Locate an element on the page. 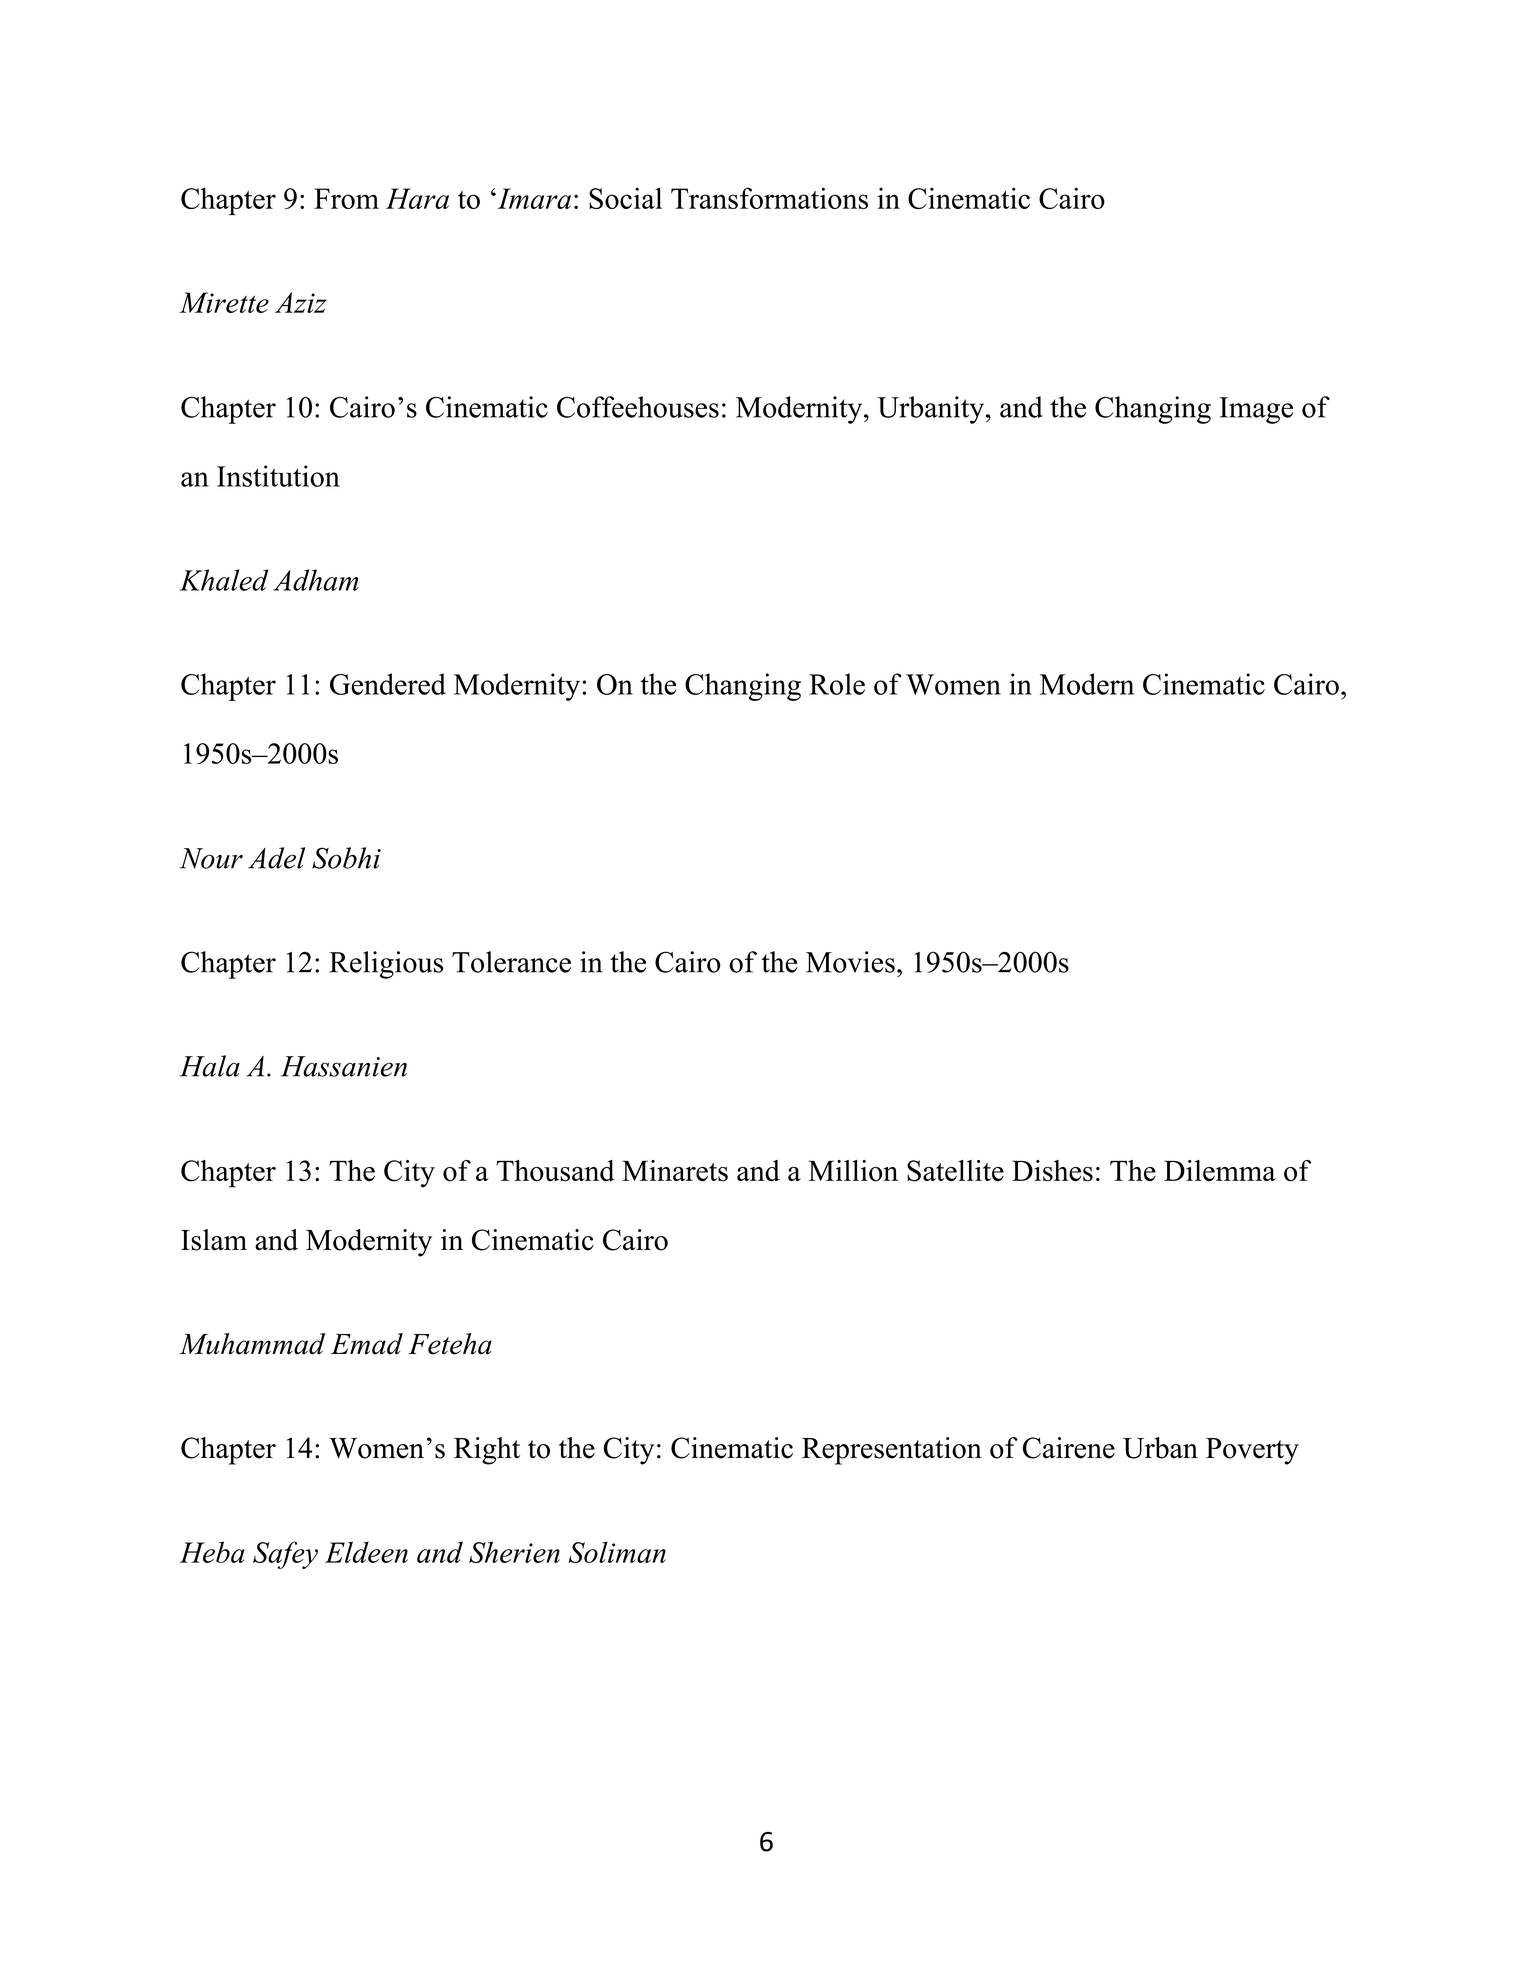 The height and width of the image is (1984, 1533). Adham is located at coordinates (316, 580).
